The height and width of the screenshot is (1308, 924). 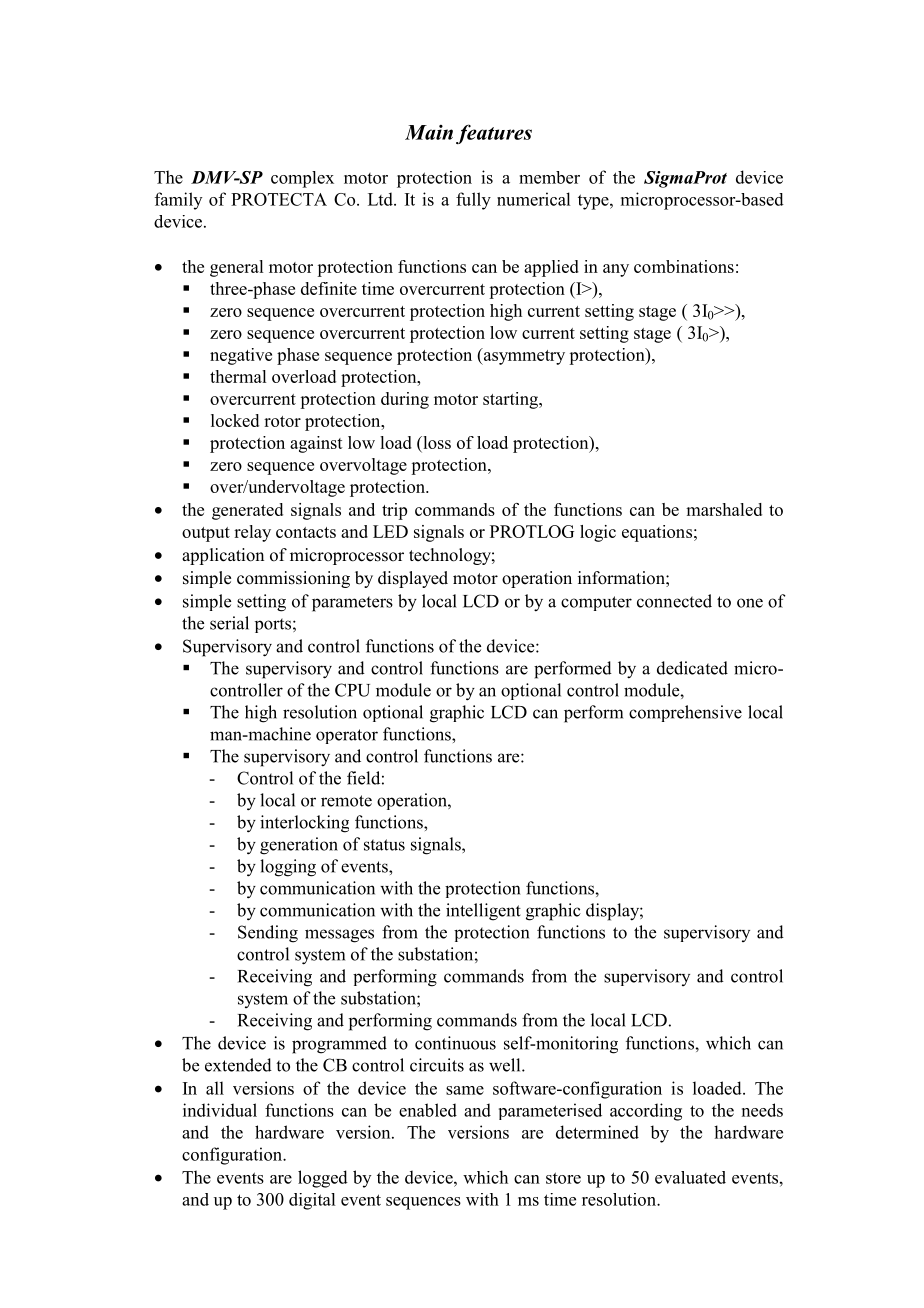 I want to click on fully, so click(x=473, y=201).
